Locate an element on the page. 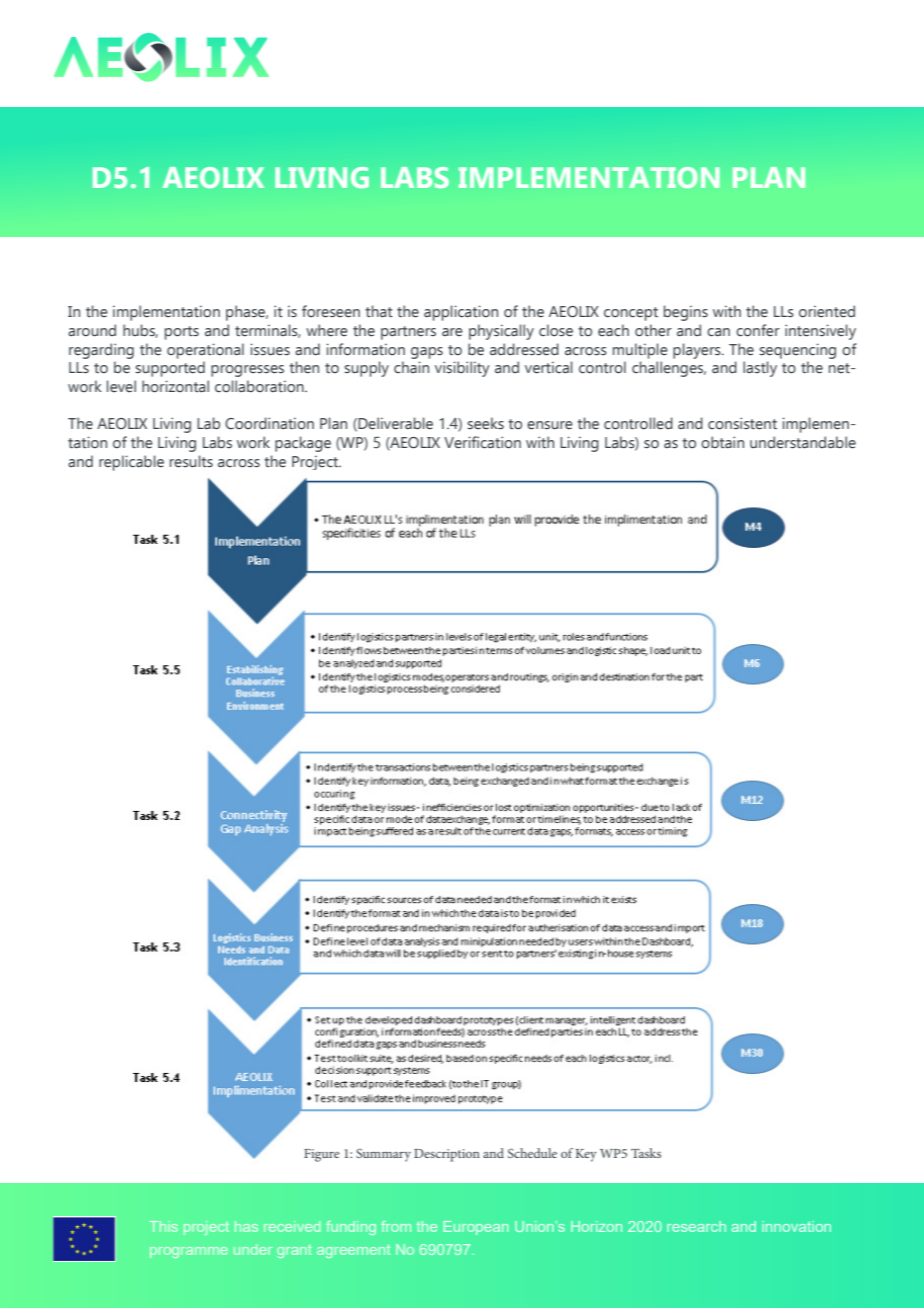 Image resolution: width=924 pixels, height=1308 pixels. are is located at coordinates (452, 332).
